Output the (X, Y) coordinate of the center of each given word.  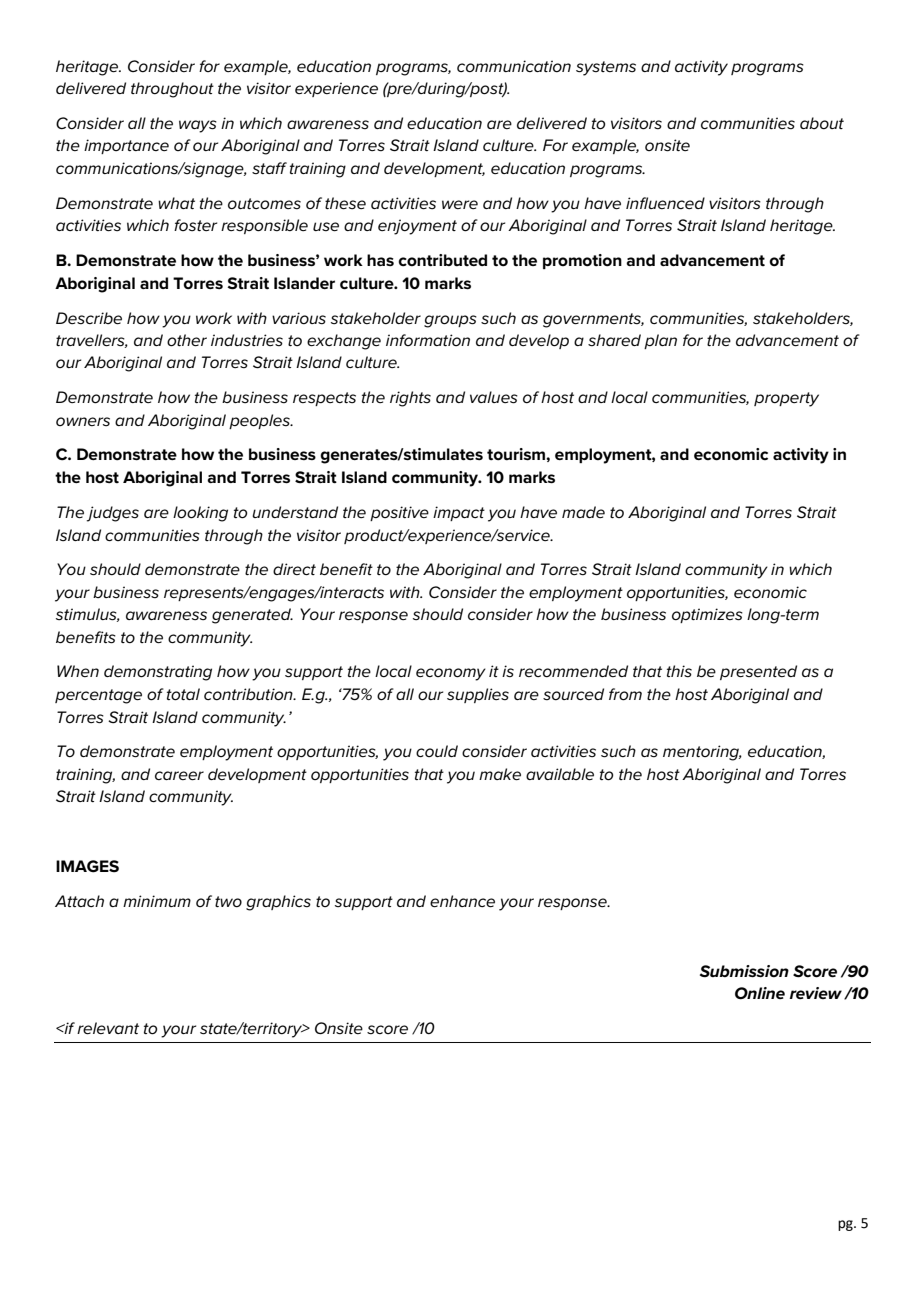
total (183, 694)
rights (410, 399)
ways (198, 126)
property (786, 399)
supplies (478, 695)
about (822, 123)
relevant (108, 1028)
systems (606, 68)
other (187, 340)
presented (758, 672)
